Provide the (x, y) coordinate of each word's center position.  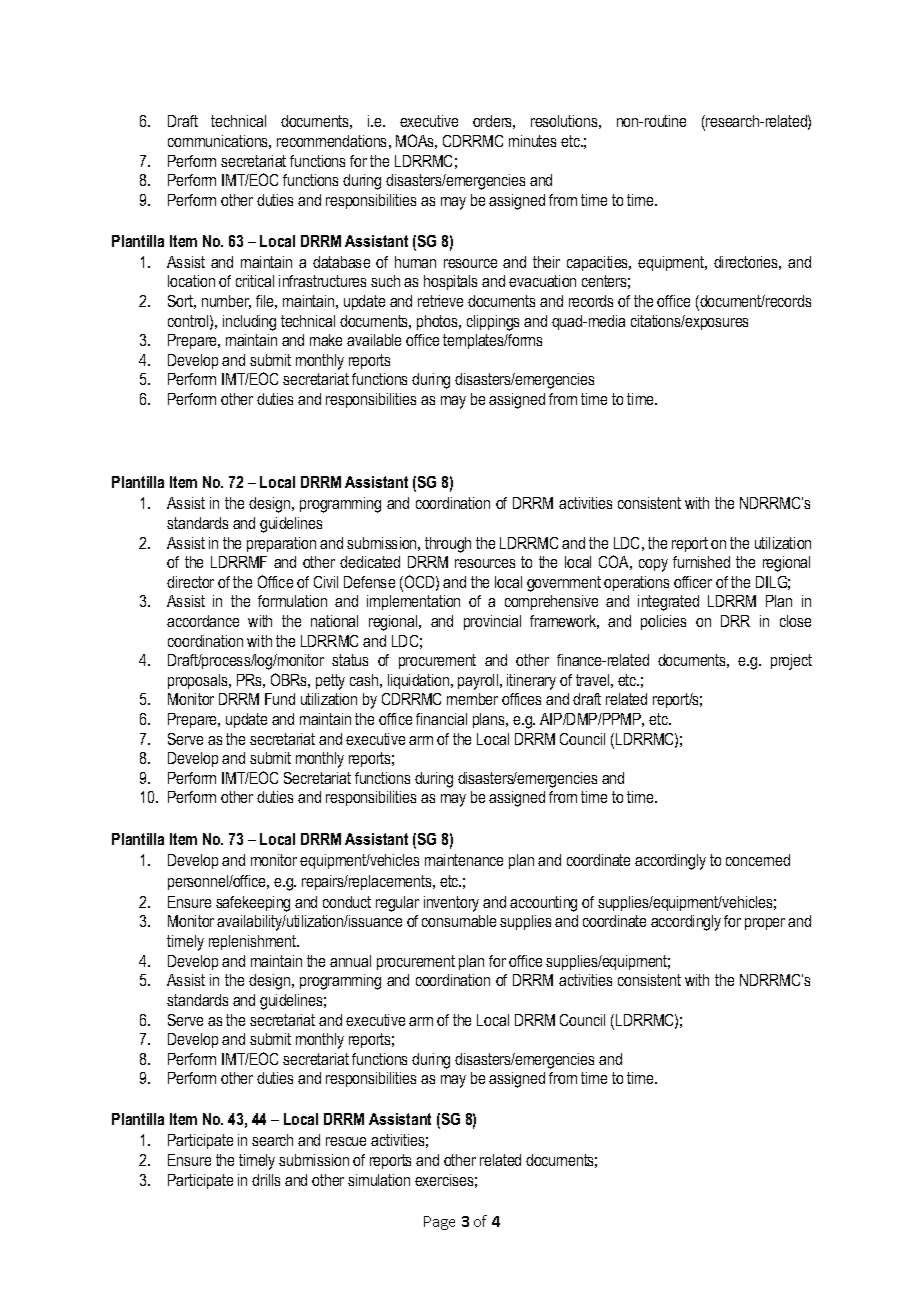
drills (266, 1180)
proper (765, 924)
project (791, 662)
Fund (280, 699)
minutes (532, 141)
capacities (599, 263)
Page (439, 1223)
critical (255, 281)
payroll (479, 682)
